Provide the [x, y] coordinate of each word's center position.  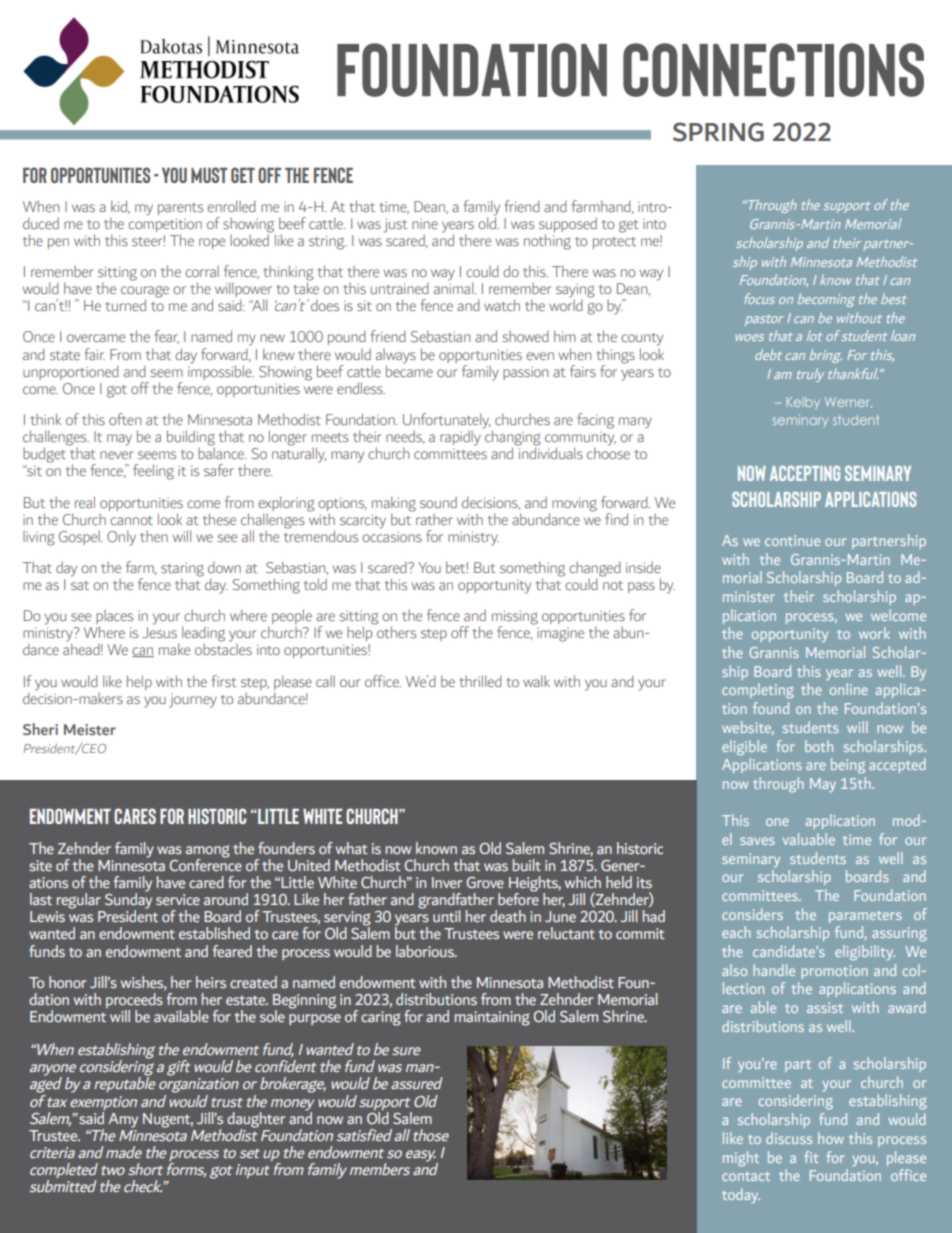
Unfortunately [447, 422]
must [209, 175]
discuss [789, 1138]
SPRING [718, 132]
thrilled [481, 681]
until [447, 916]
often [125, 419]
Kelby [803, 403]
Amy [123, 1120]
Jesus [159, 632]
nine [425, 224]
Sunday [128, 901]
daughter [256, 1121]
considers [752, 914]
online [849, 689]
